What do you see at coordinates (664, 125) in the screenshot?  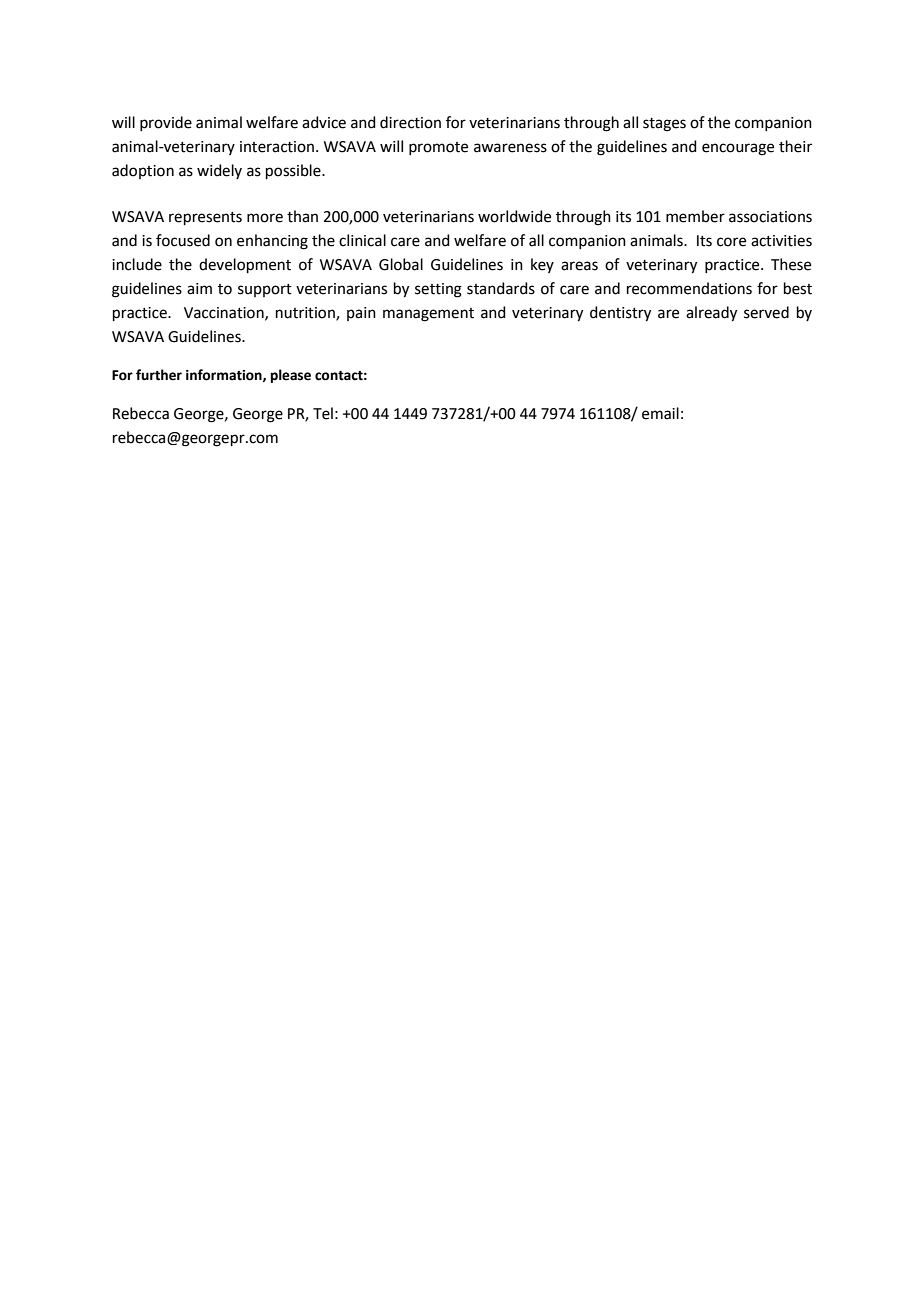 I see `stages` at bounding box center [664, 125].
